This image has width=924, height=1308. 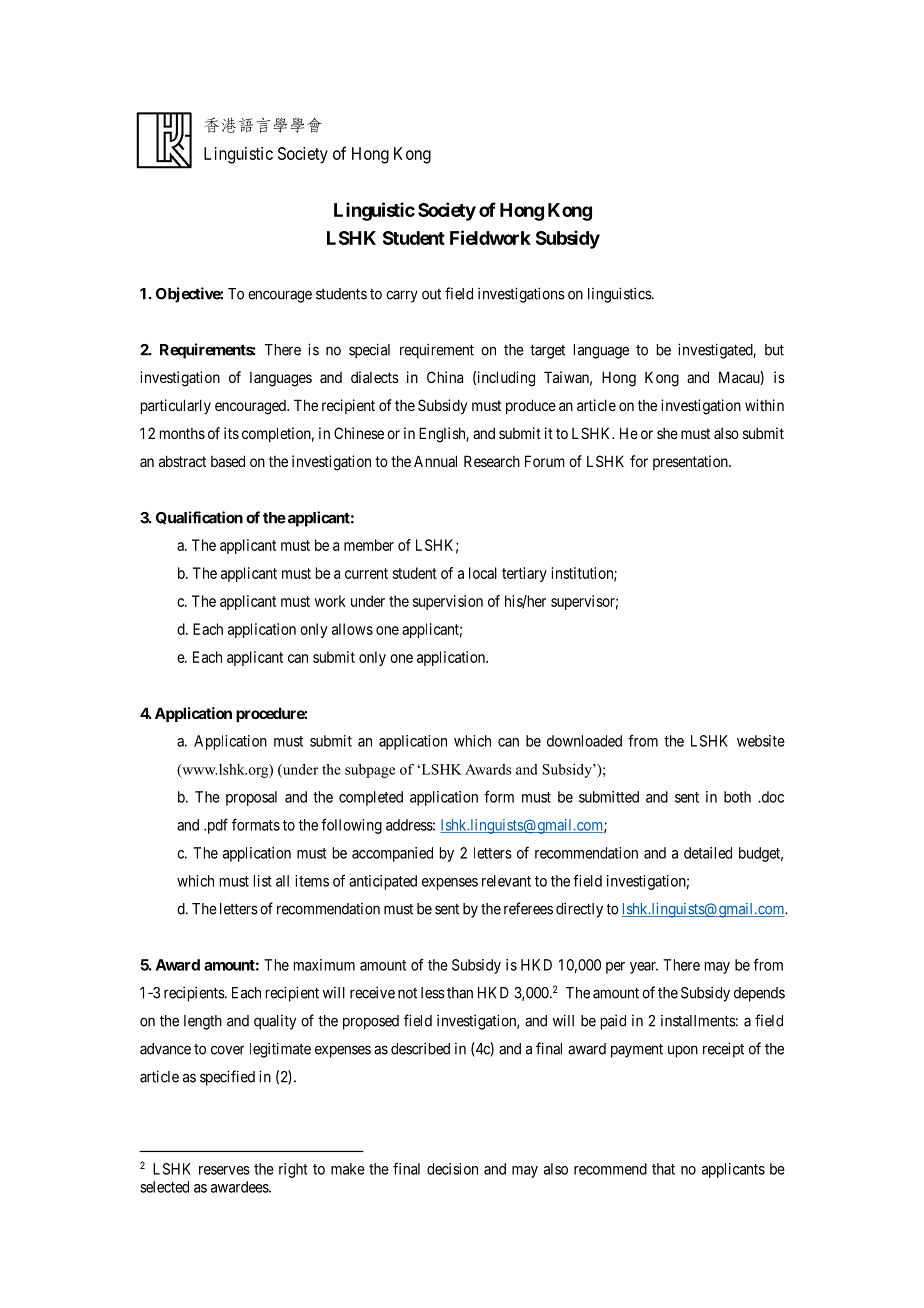 What do you see at coordinates (761, 741) in the image?
I see `website` at bounding box center [761, 741].
